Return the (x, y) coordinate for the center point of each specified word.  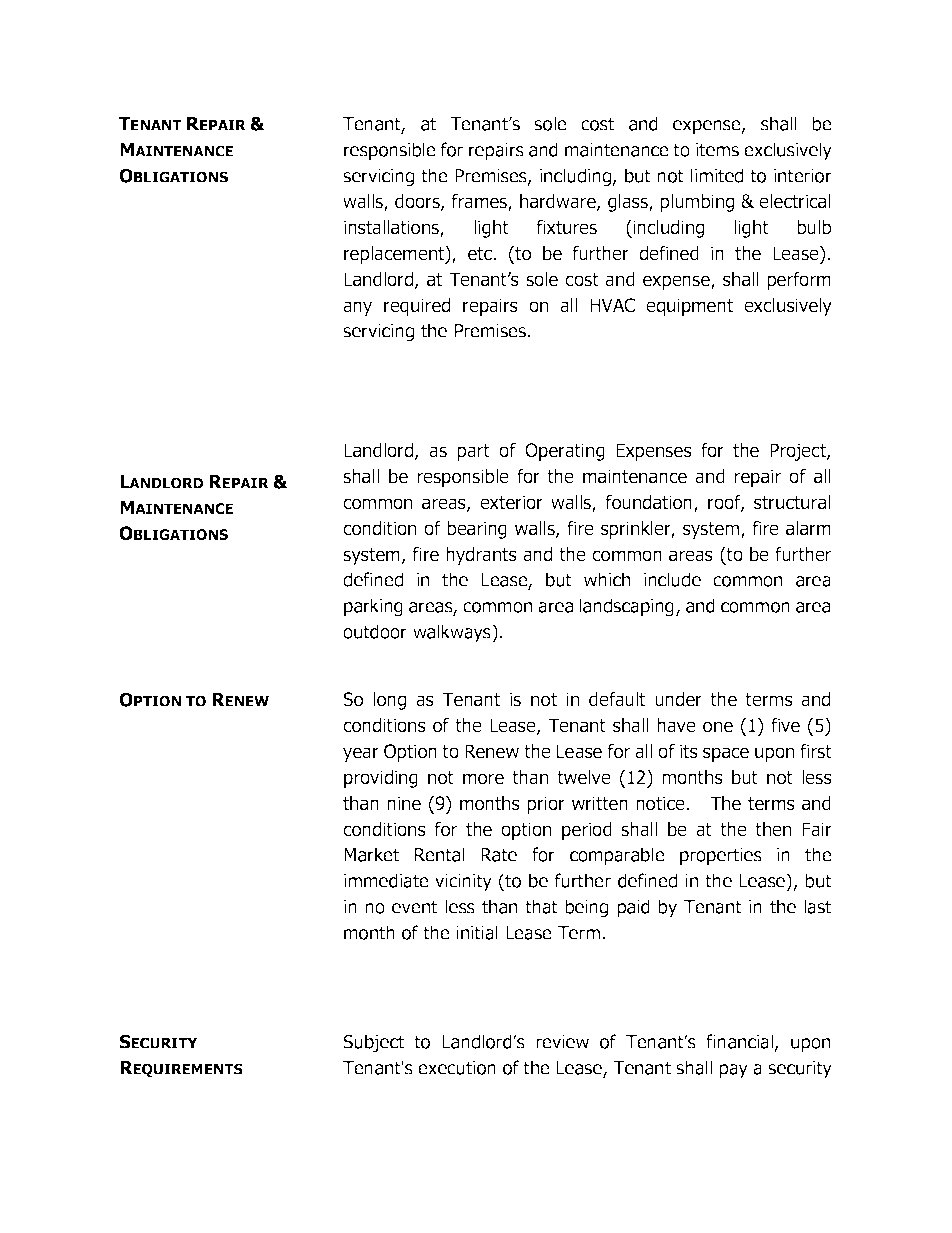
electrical (795, 201)
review (562, 1042)
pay (733, 1071)
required (417, 307)
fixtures (567, 227)
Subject (373, 1043)
